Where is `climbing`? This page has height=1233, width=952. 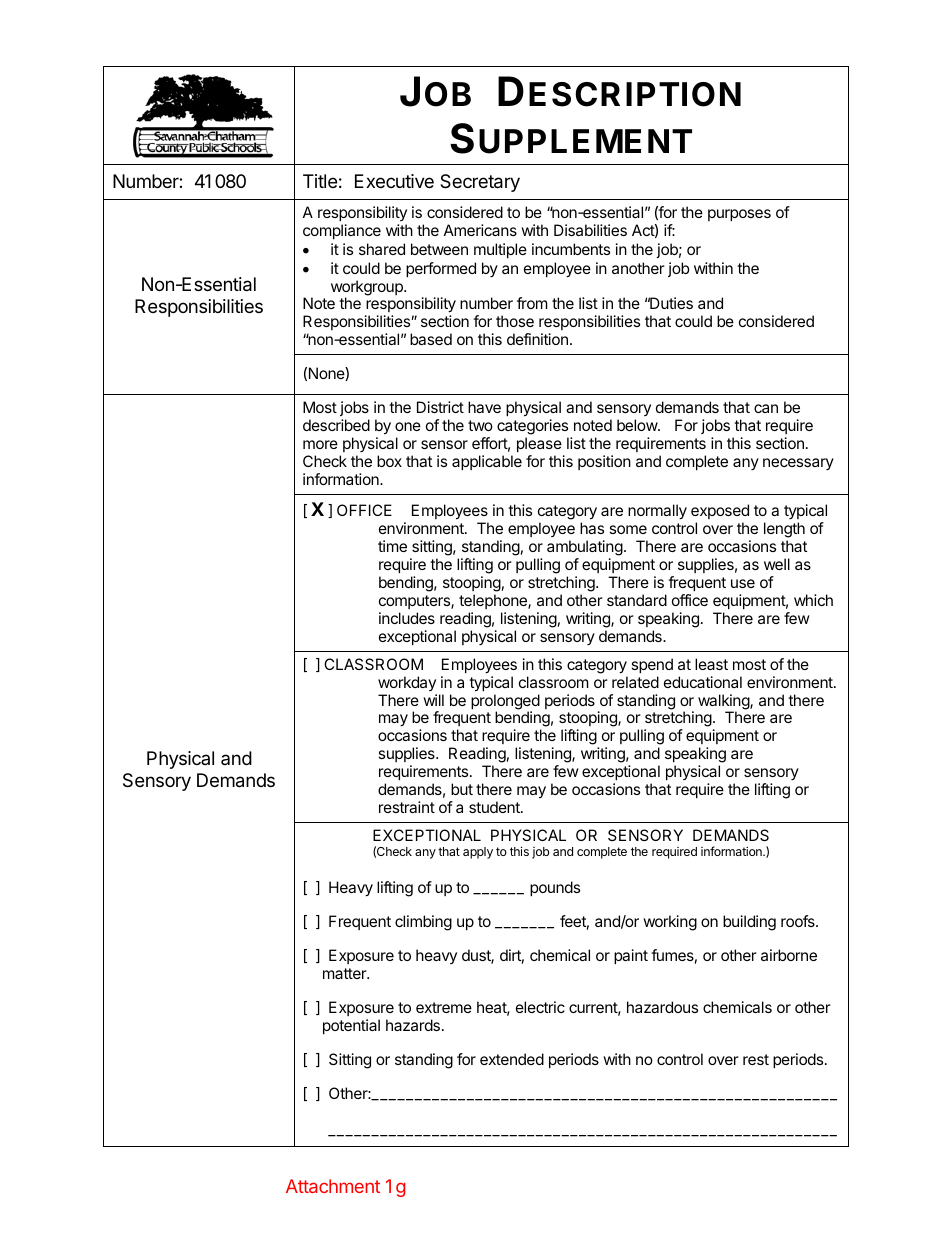
climbing is located at coordinates (423, 923).
